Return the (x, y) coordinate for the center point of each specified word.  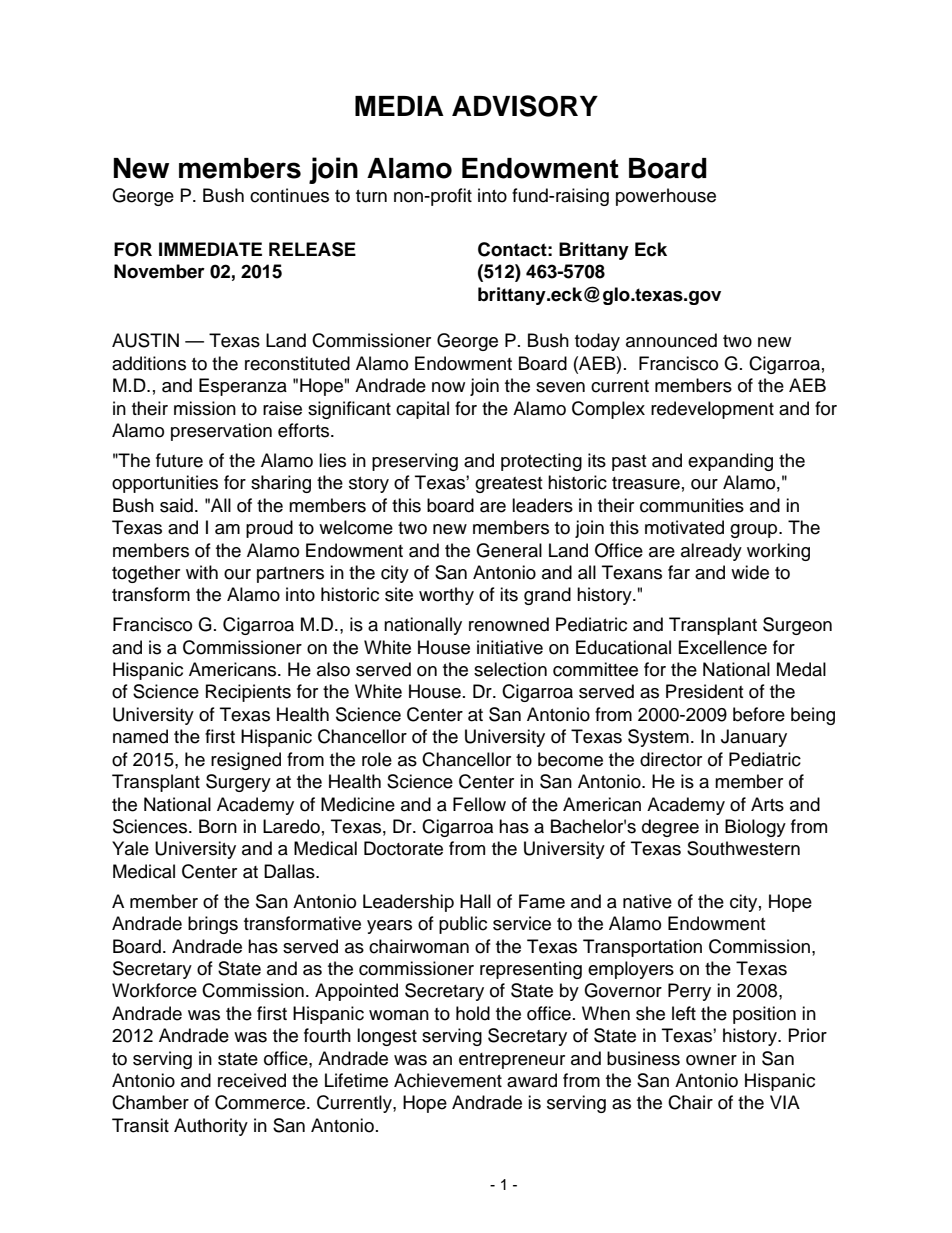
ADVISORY (525, 106)
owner (711, 1060)
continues (289, 195)
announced (671, 340)
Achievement (448, 1080)
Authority (211, 1127)
